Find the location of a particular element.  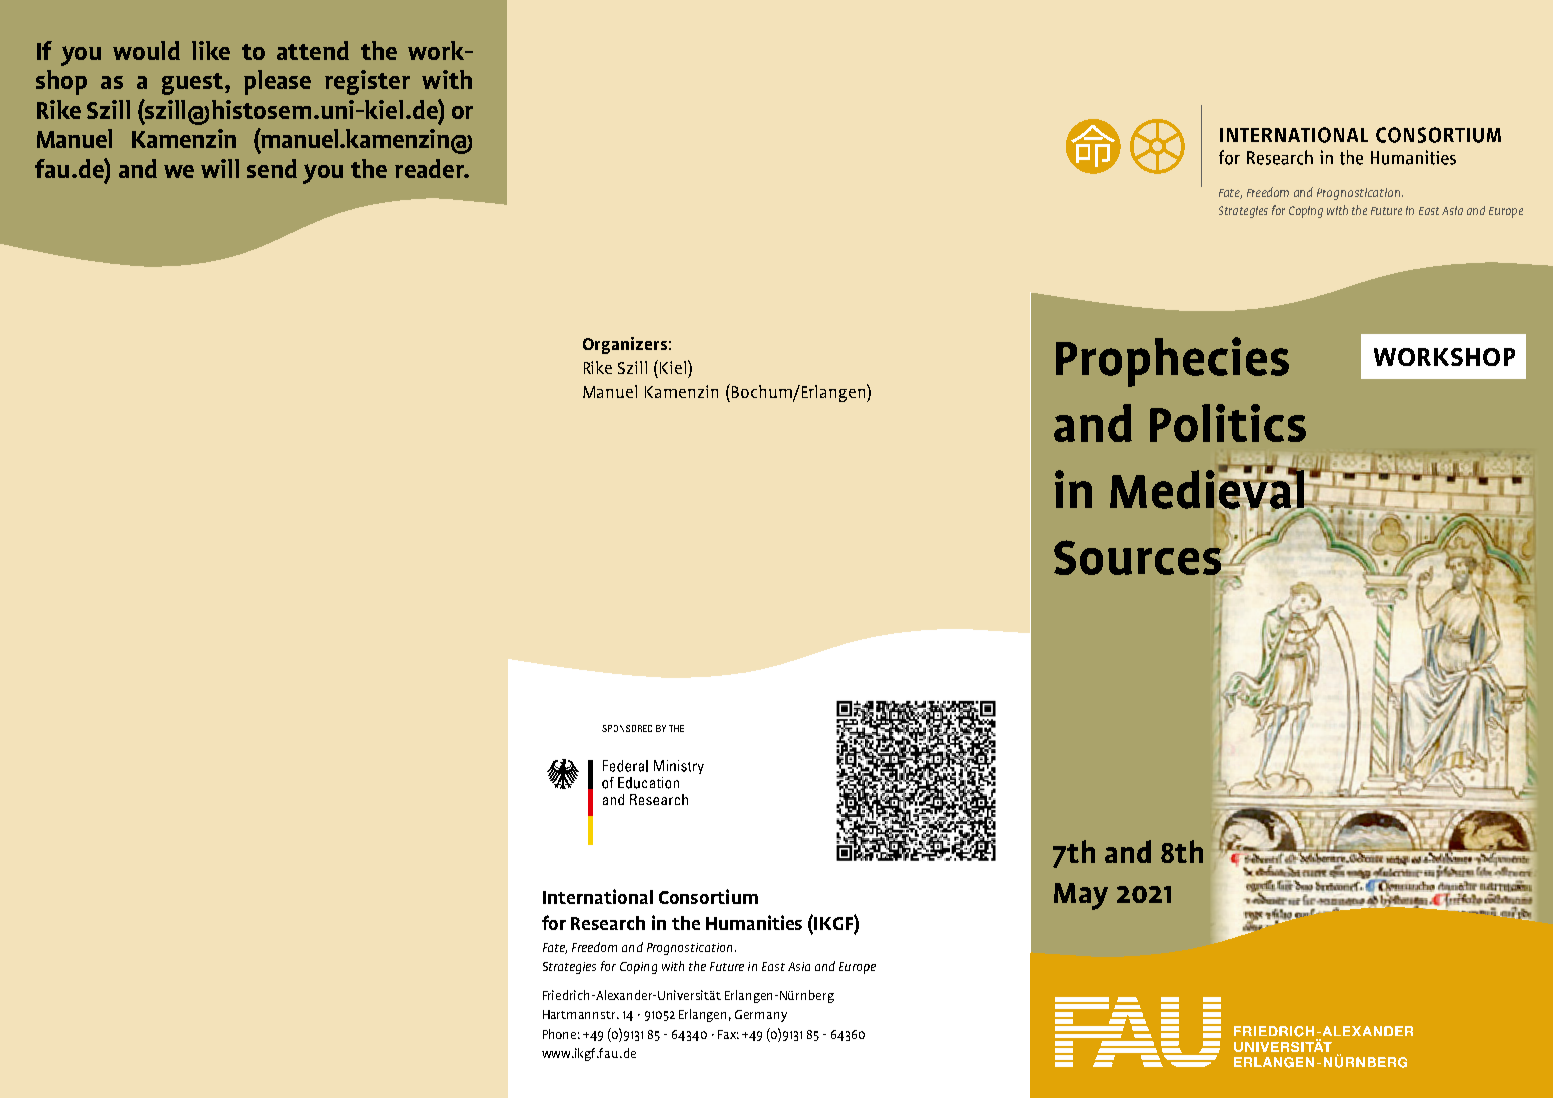

register is located at coordinates (367, 82).
